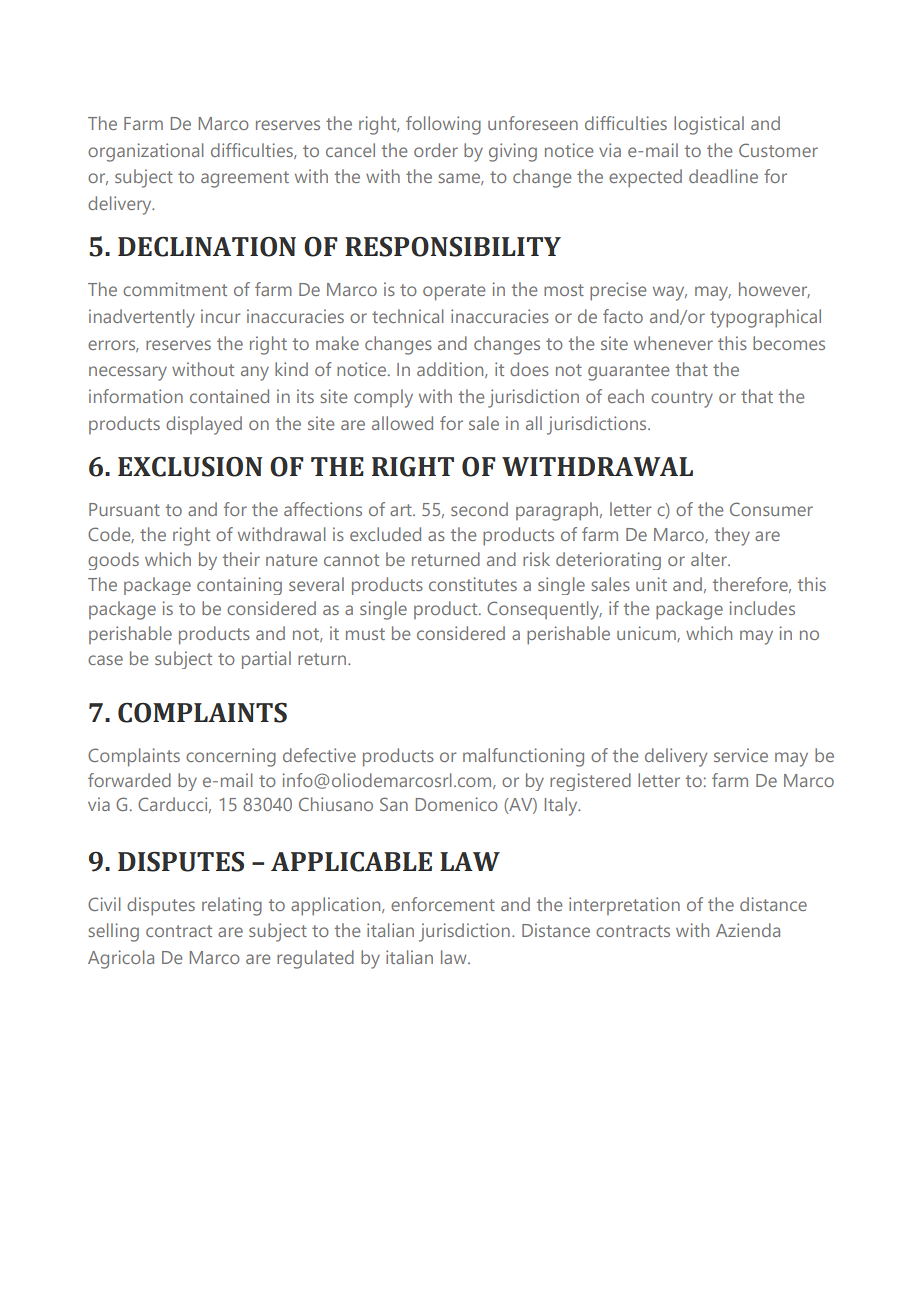 The image size is (924, 1308). I want to click on relating, so click(232, 906).
